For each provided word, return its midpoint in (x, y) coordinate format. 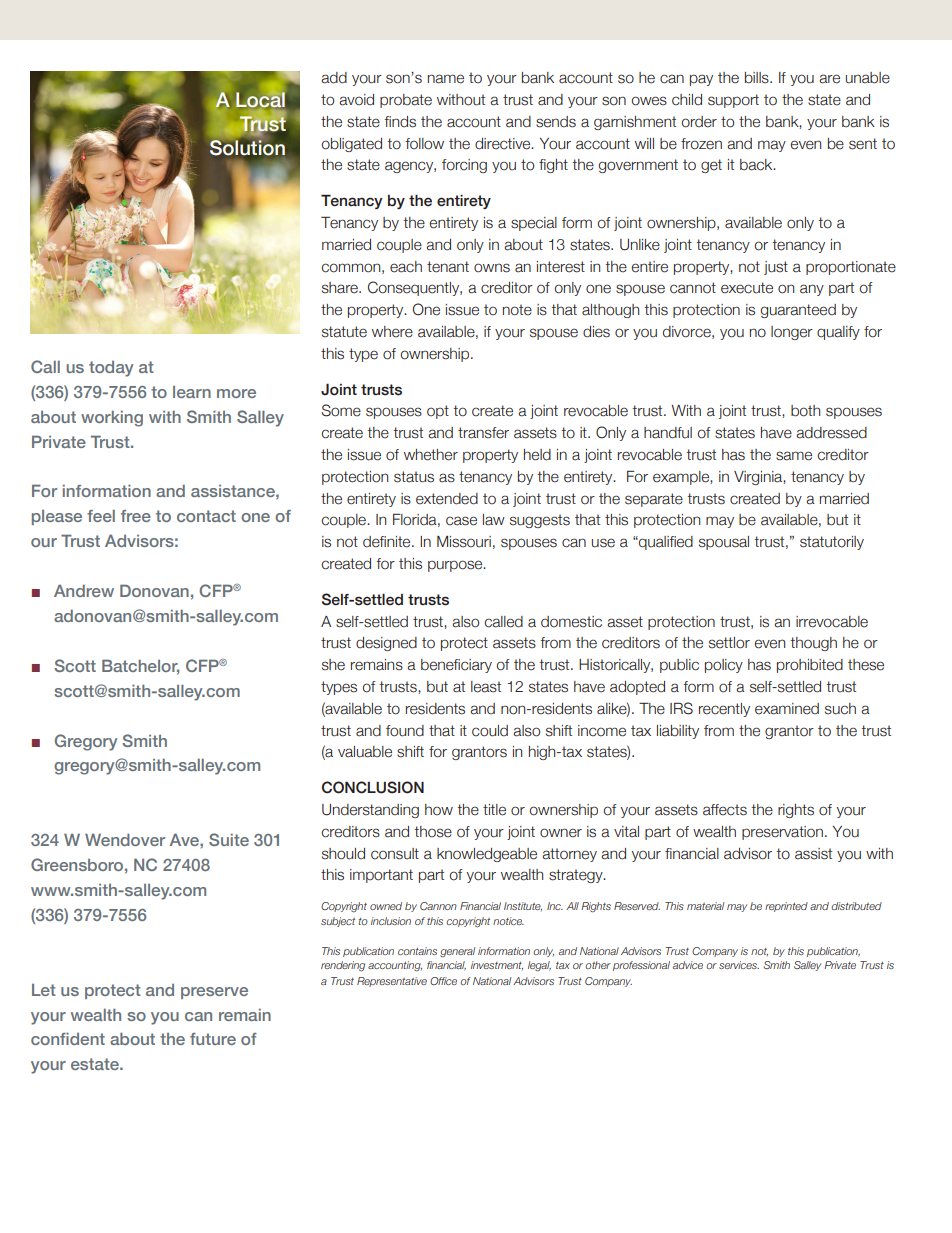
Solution (247, 147)
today (111, 369)
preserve (214, 993)
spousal (724, 543)
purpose (456, 566)
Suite (229, 839)
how (439, 810)
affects (725, 810)
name (446, 79)
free (136, 516)
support (733, 101)
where (392, 332)
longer (792, 333)
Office (443, 981)
